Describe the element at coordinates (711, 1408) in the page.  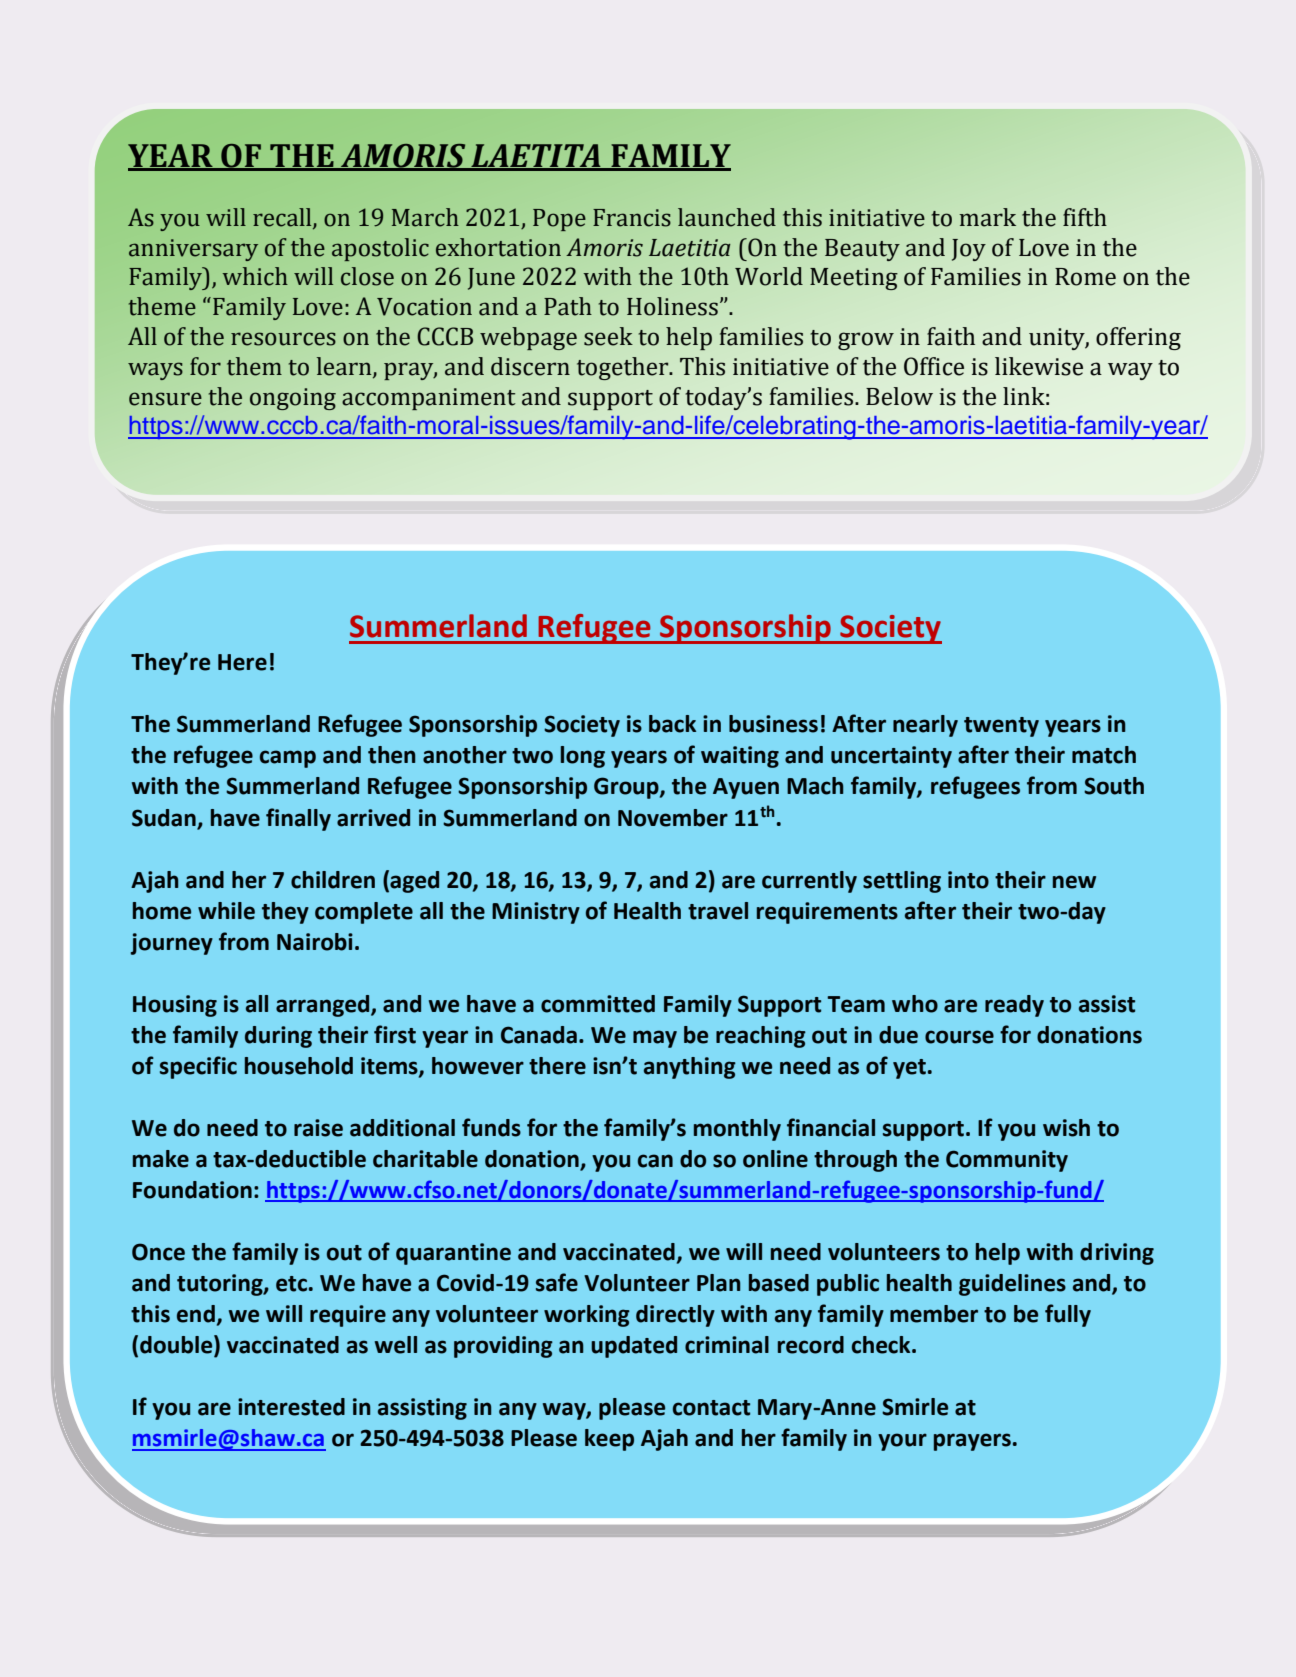
I see `contact` at that location.
